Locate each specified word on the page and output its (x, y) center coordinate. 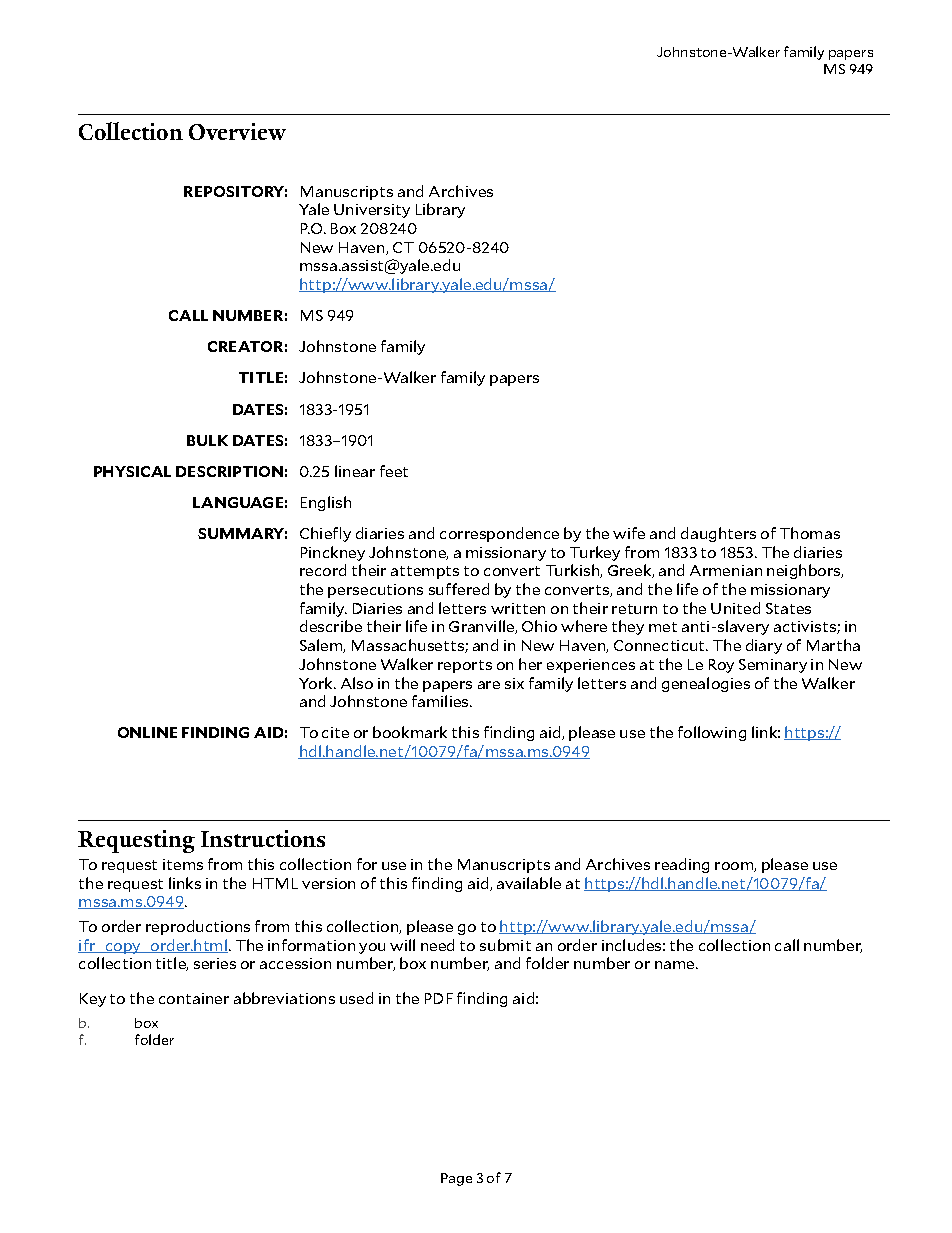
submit (505, 945)
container (194, 998)
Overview (237, 131)
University (372, 211)
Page (456, 1179)
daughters (718, 534)
